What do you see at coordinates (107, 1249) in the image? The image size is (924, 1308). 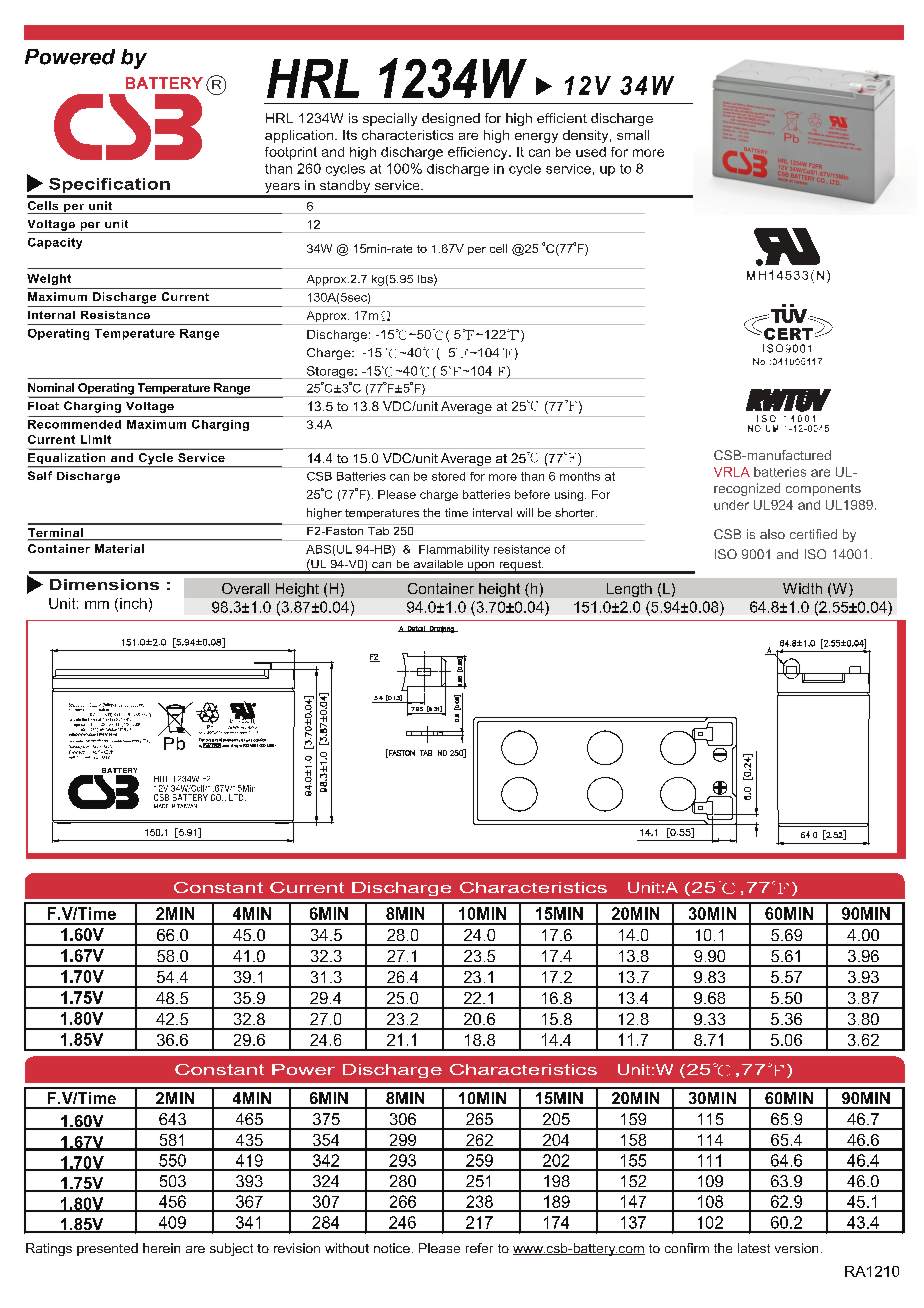 I see `presented` at bounding box center [107, 1249].
